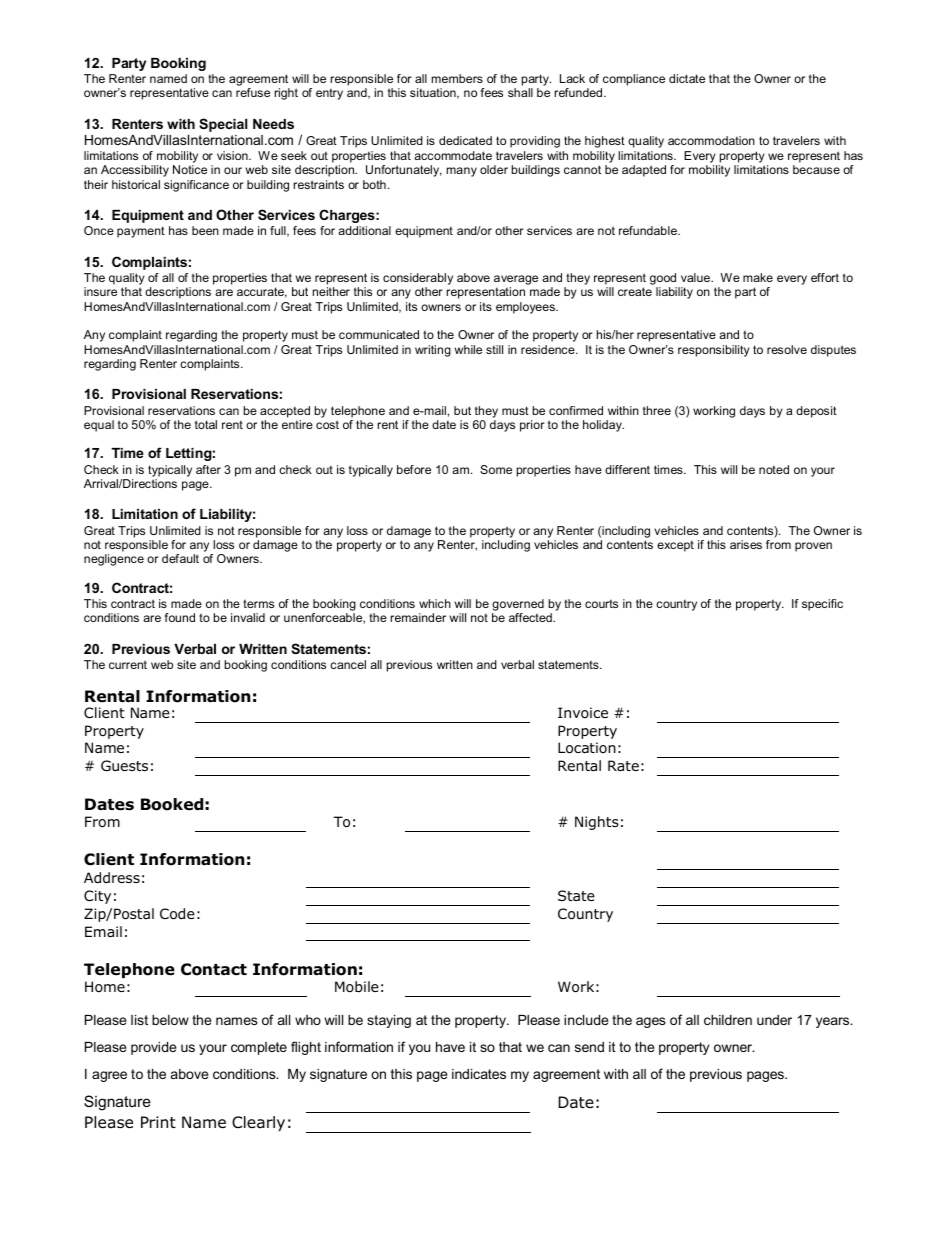 The height and width of the image is (1233, 952). Describe the element at coordinates (711, 140) in the image. I see `accommodation` at that location.
